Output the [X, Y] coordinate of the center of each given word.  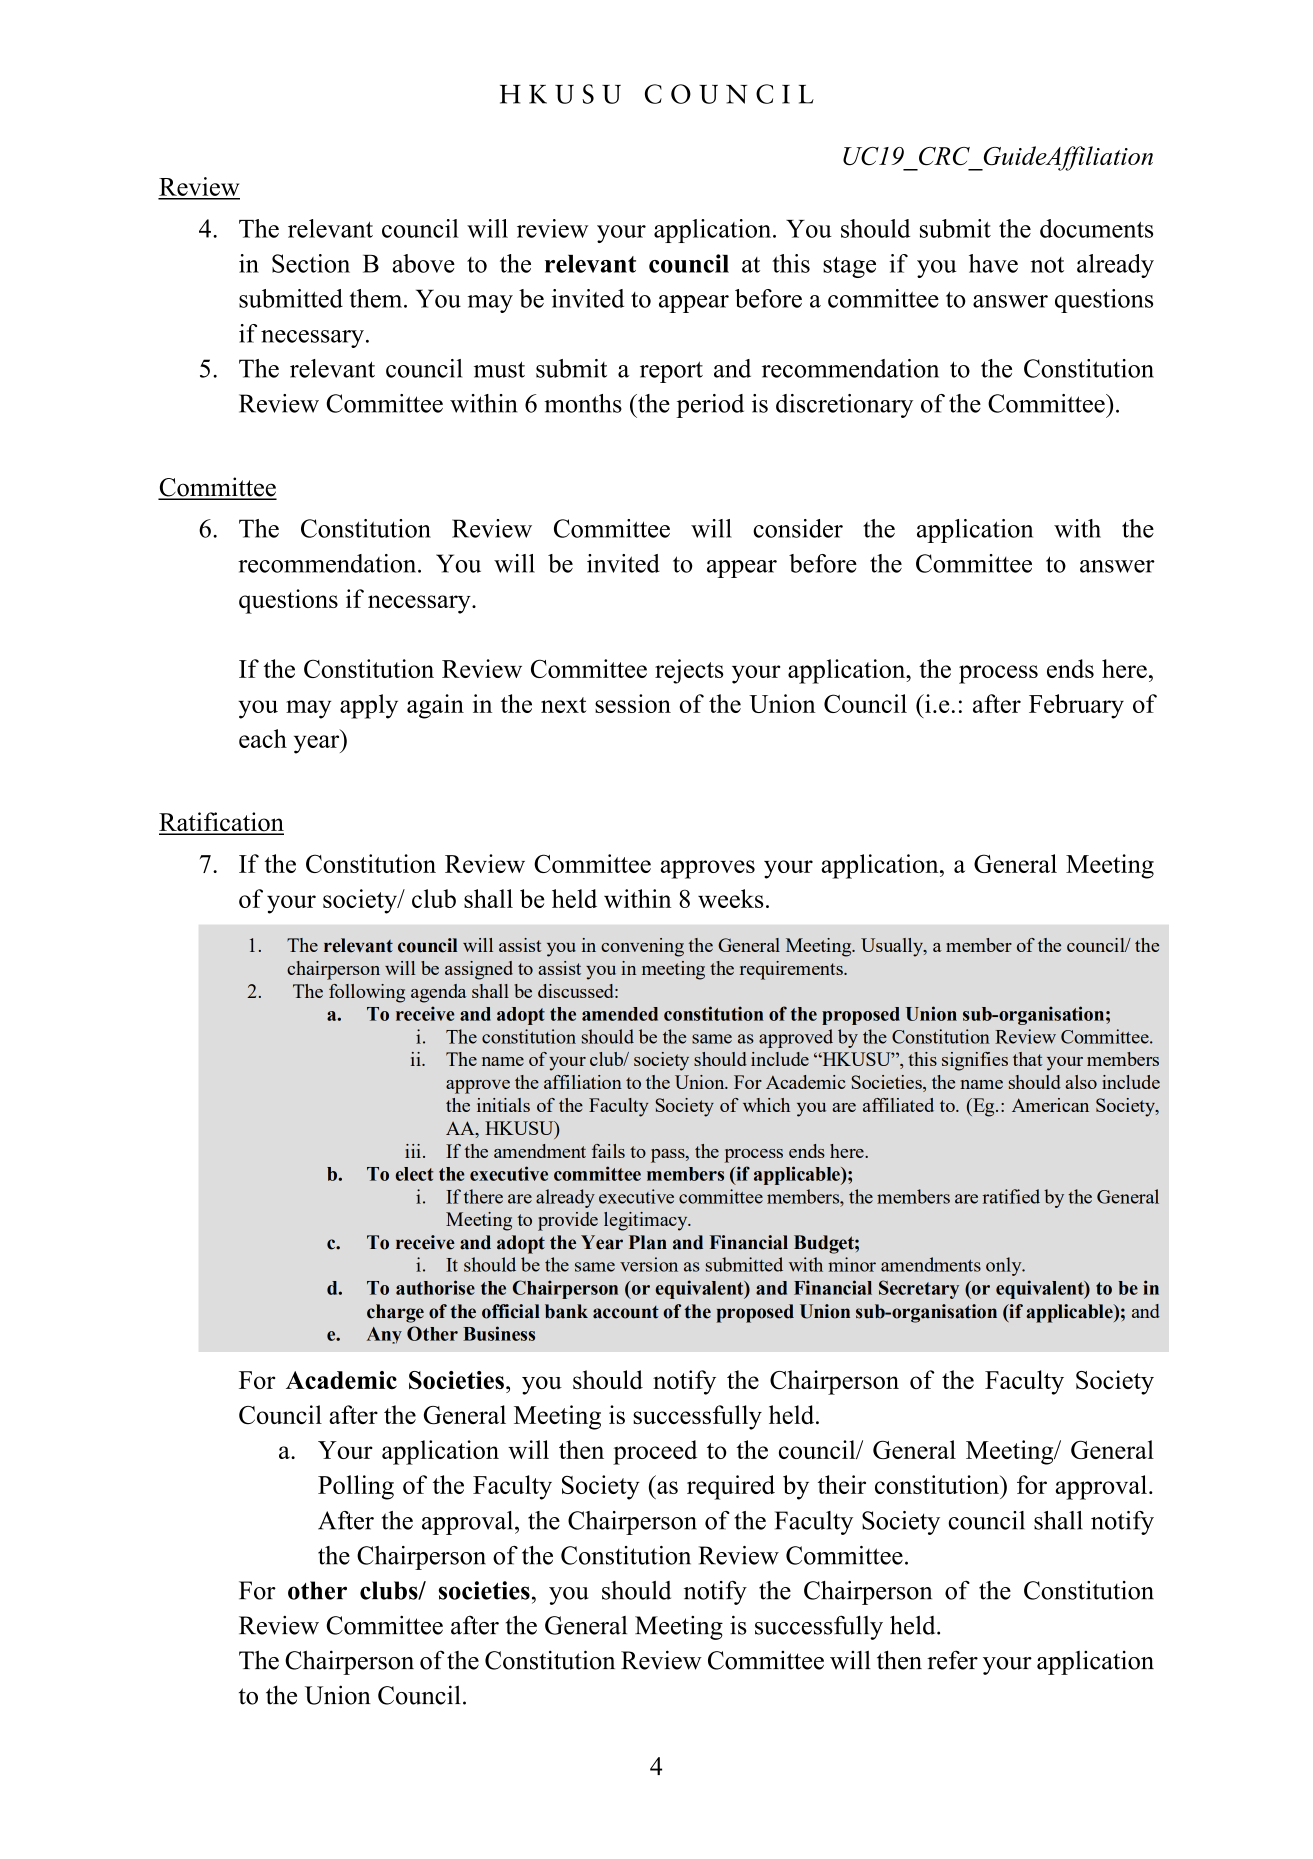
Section [311, 263]
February [1076, 706]
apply [369, 706]
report [671, 372]
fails [608, 1151]
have [993, 263]
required [731, 1487]
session [633, 703]
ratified [1011, 1196]
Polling [356, 1487]
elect [414, 1174]
